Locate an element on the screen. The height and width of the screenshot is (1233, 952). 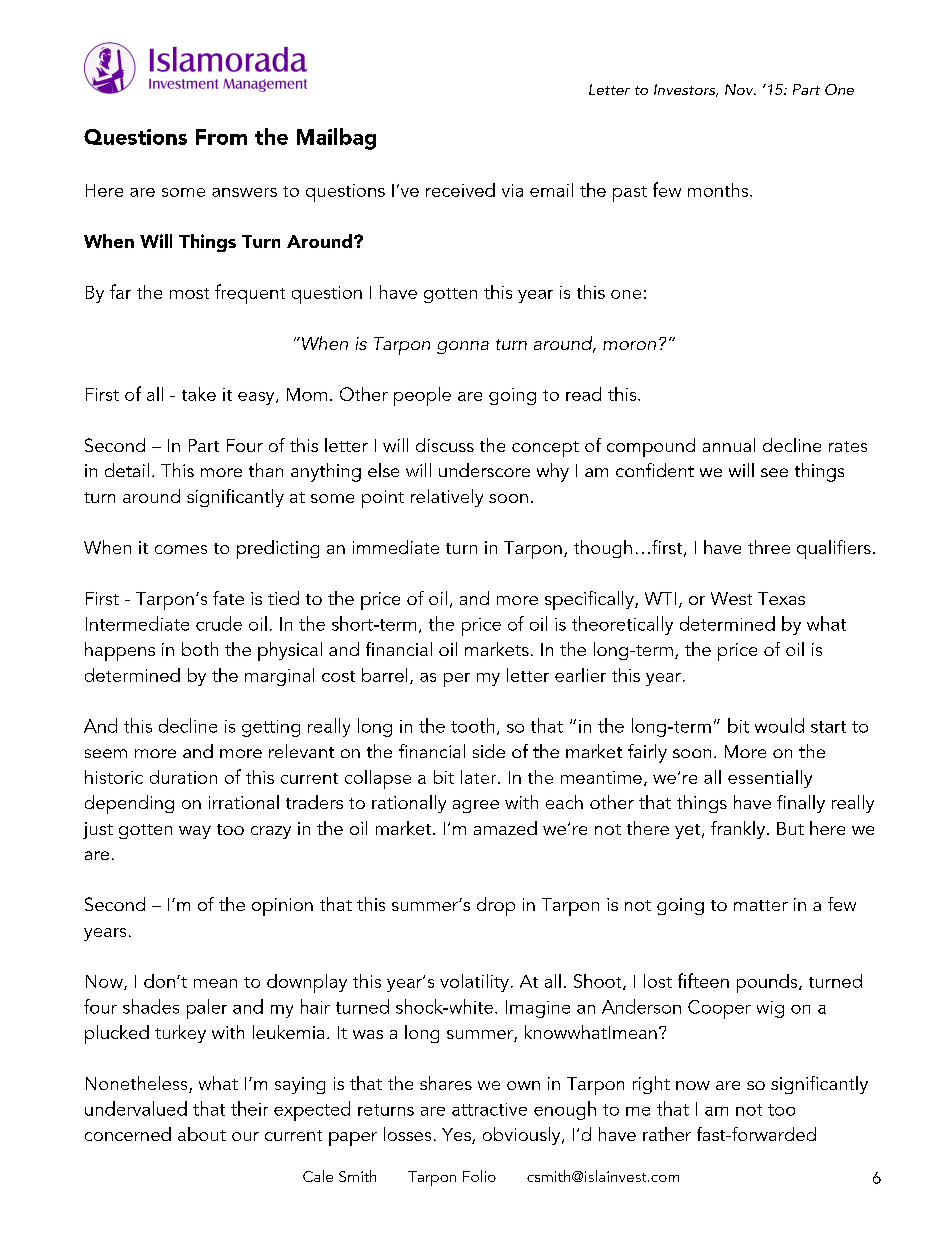
detail is located at coordinates (127, 470).
